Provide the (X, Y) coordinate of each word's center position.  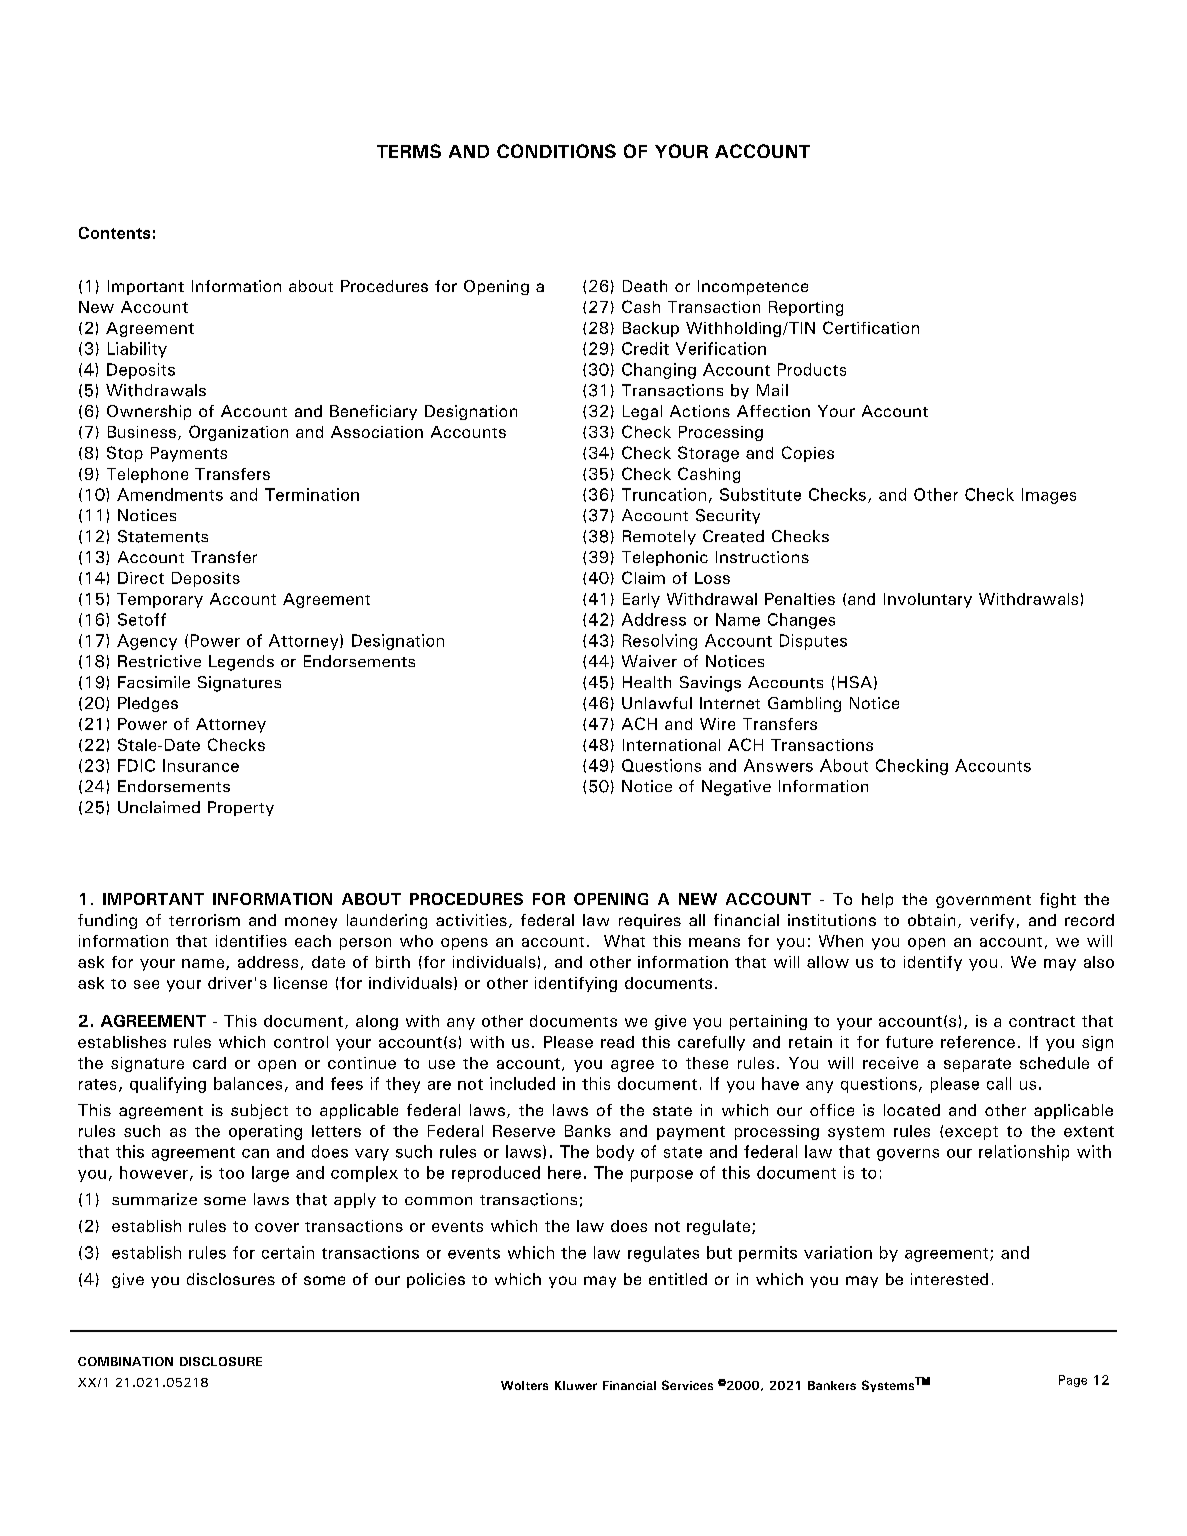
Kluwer (576, 1385)
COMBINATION (125, 1361)
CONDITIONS (556, 151)
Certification (871, 327)
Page (1073, 1381)
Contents (114, 233)
